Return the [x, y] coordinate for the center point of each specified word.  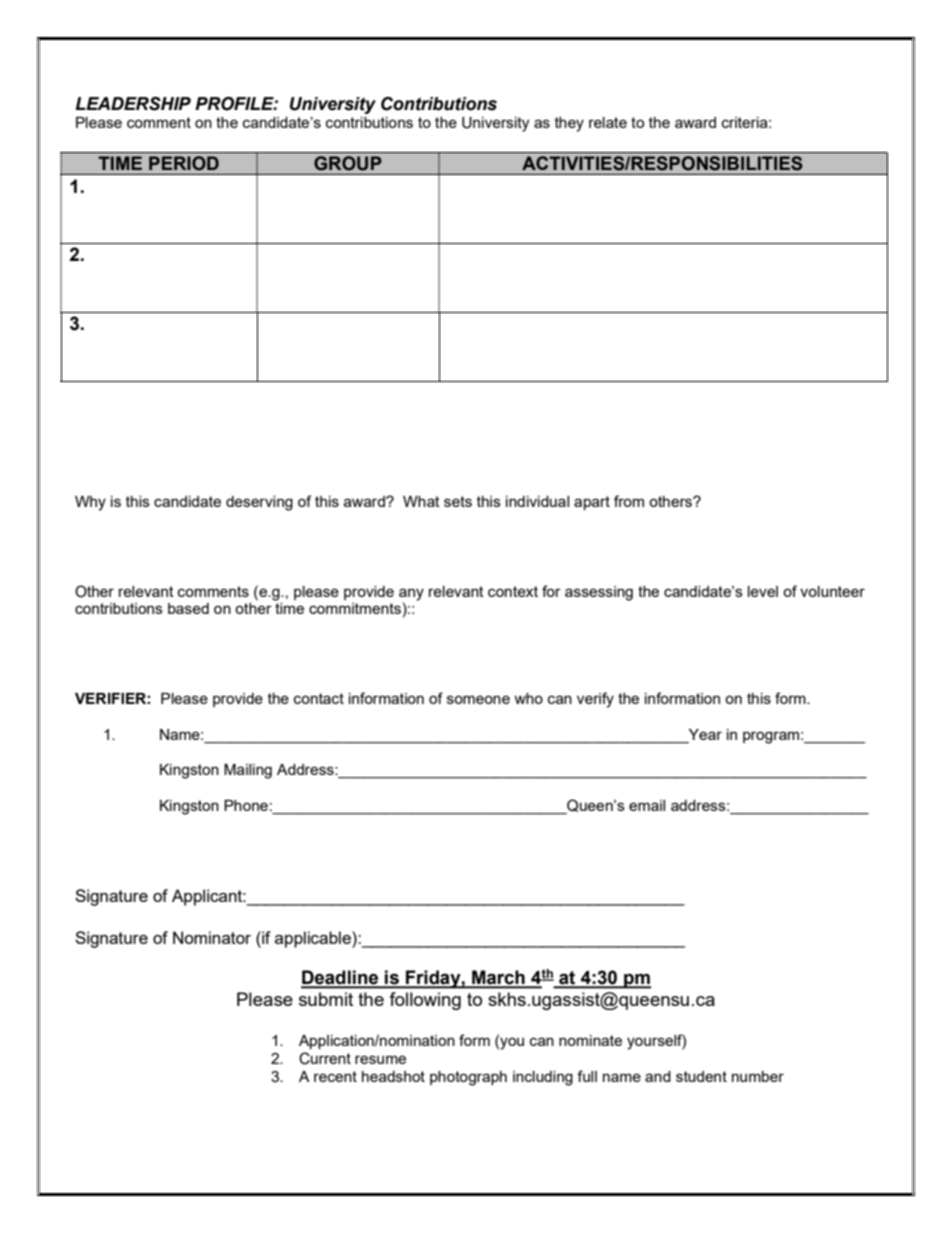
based [188, 608]
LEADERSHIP [133, 104]
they [569, 124]
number [758, 1076]
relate [608, 122]
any [411, 594]
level [763, 591]
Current [325, 1058]
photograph [468, 1078]
